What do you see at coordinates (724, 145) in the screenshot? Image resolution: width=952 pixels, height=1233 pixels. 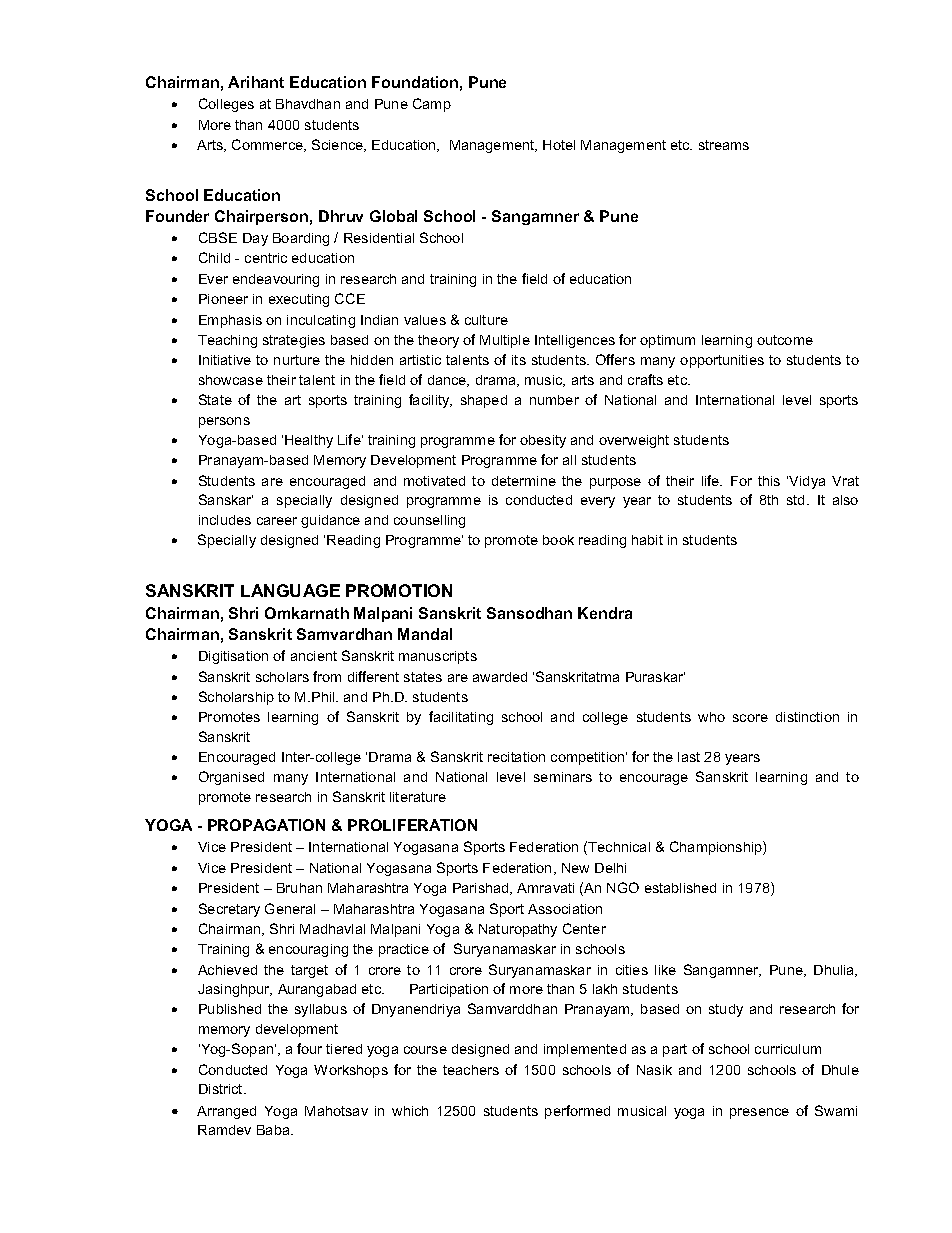 I see `streams` at bounding box center [724, 145].
